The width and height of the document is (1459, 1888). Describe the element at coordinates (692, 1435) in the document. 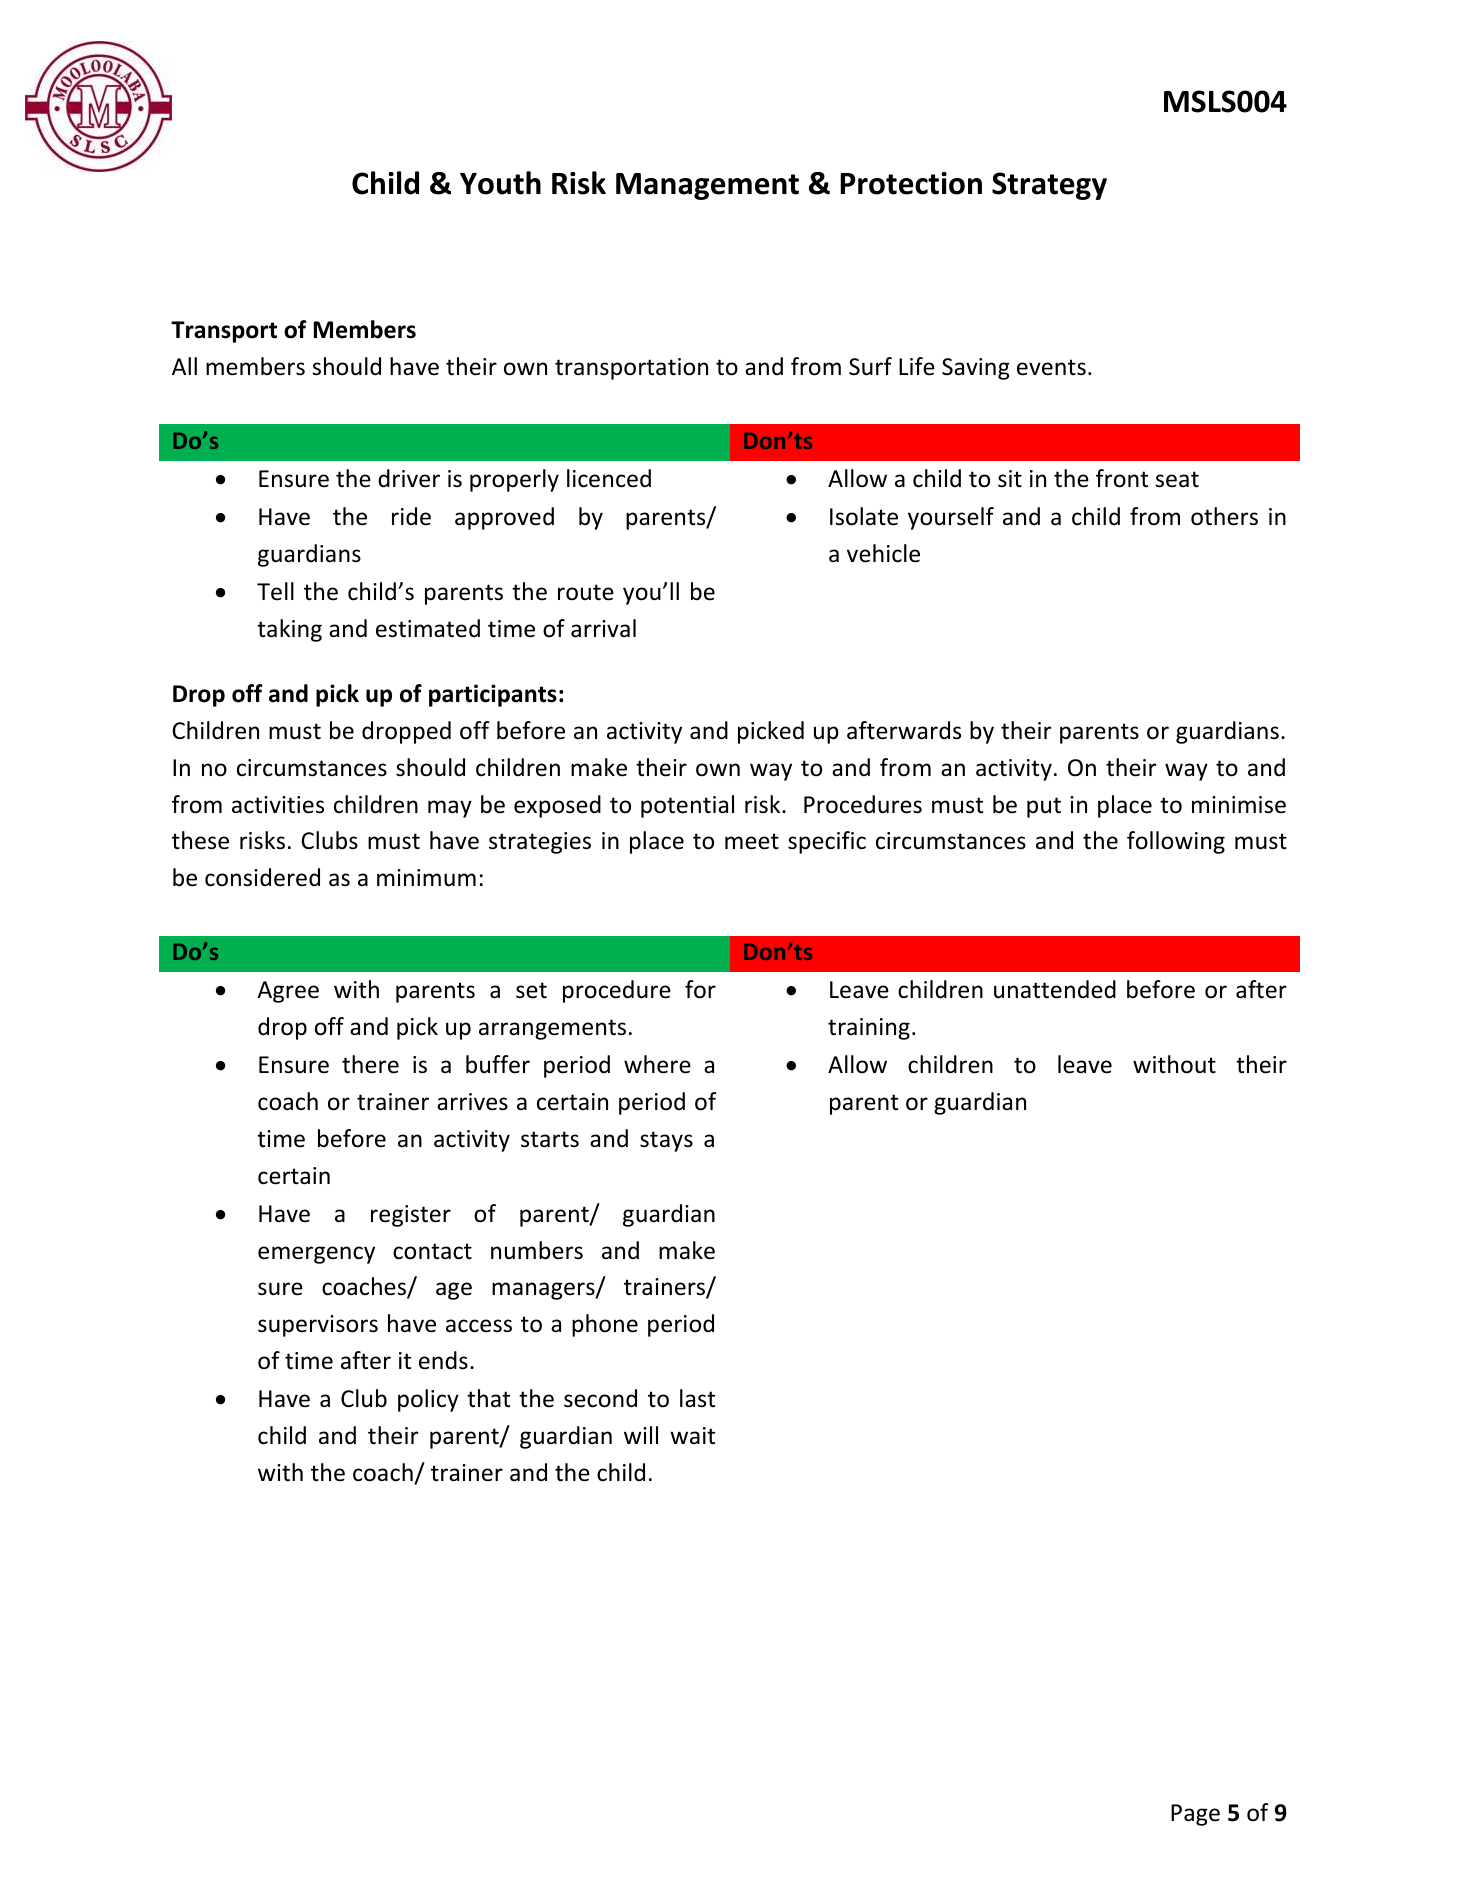

I see `wait` at that location.
